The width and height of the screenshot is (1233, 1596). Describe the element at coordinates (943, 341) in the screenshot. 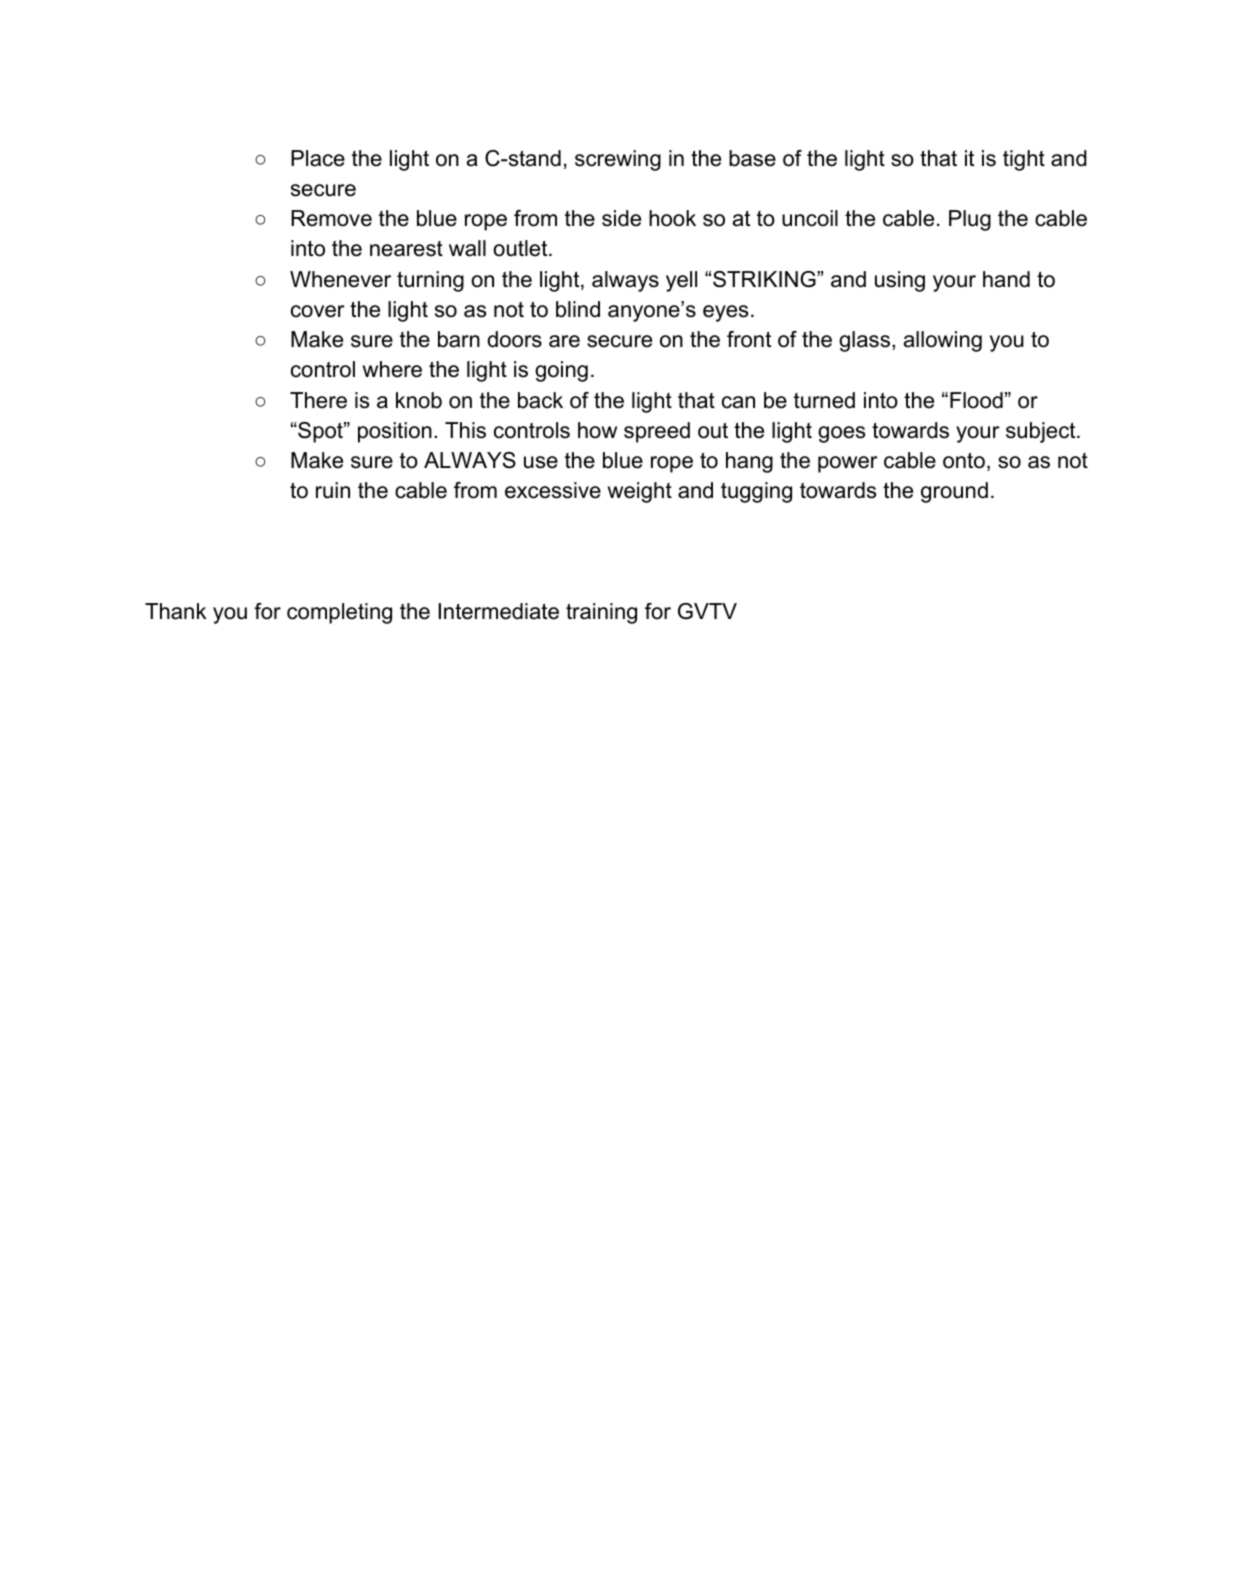

I see `allowing` at that location.
